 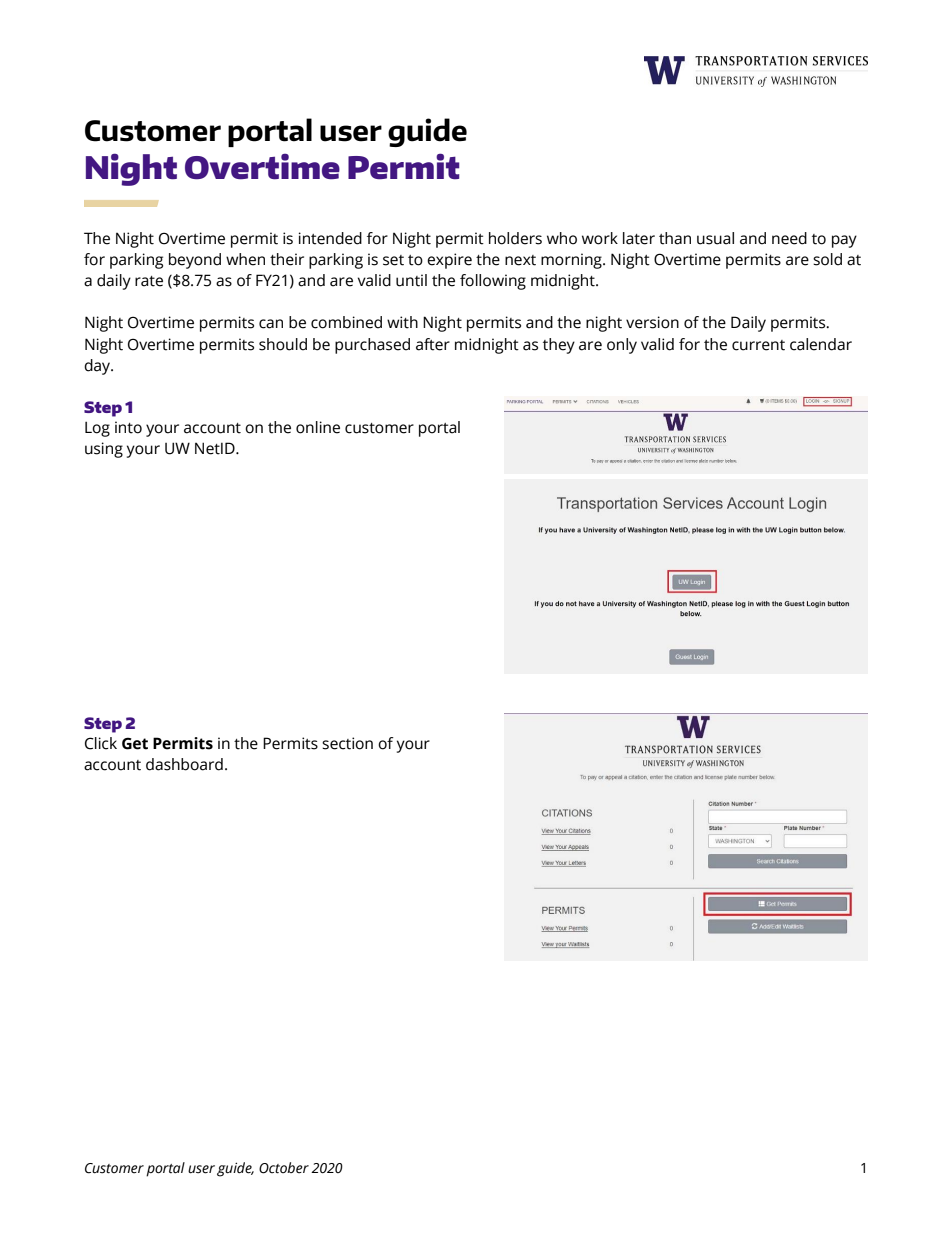 What do you see at coordinates (347, 743) in the image?
I see `section` at bounding box center [347, 743].
